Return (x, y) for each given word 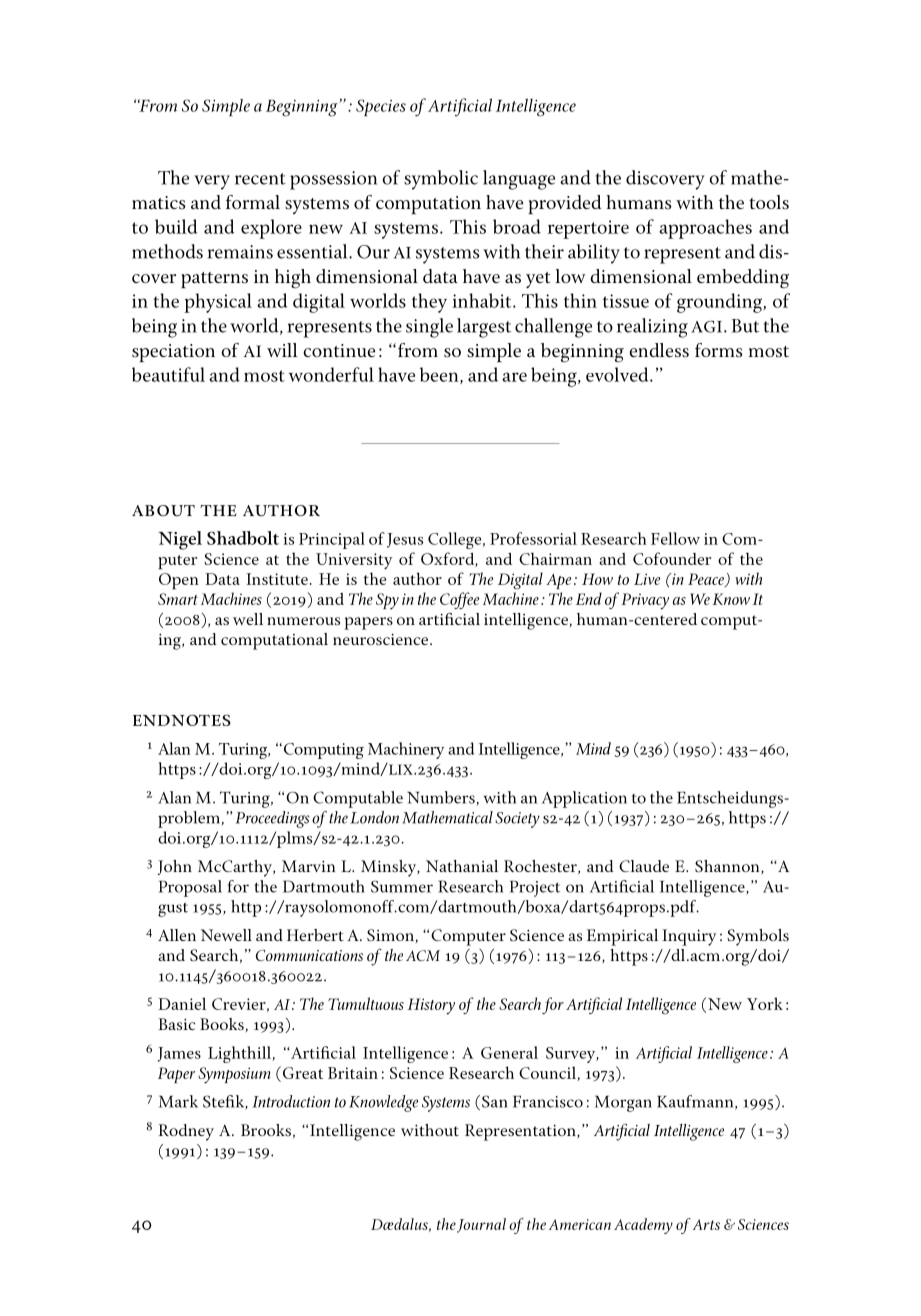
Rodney (186, 1132)
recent (260, 179)
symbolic (441, 180)
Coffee (459, 600)
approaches (705, 229)
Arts (706, 1224)
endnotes (182, 720)
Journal (481, 1225)
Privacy (645, 601)
